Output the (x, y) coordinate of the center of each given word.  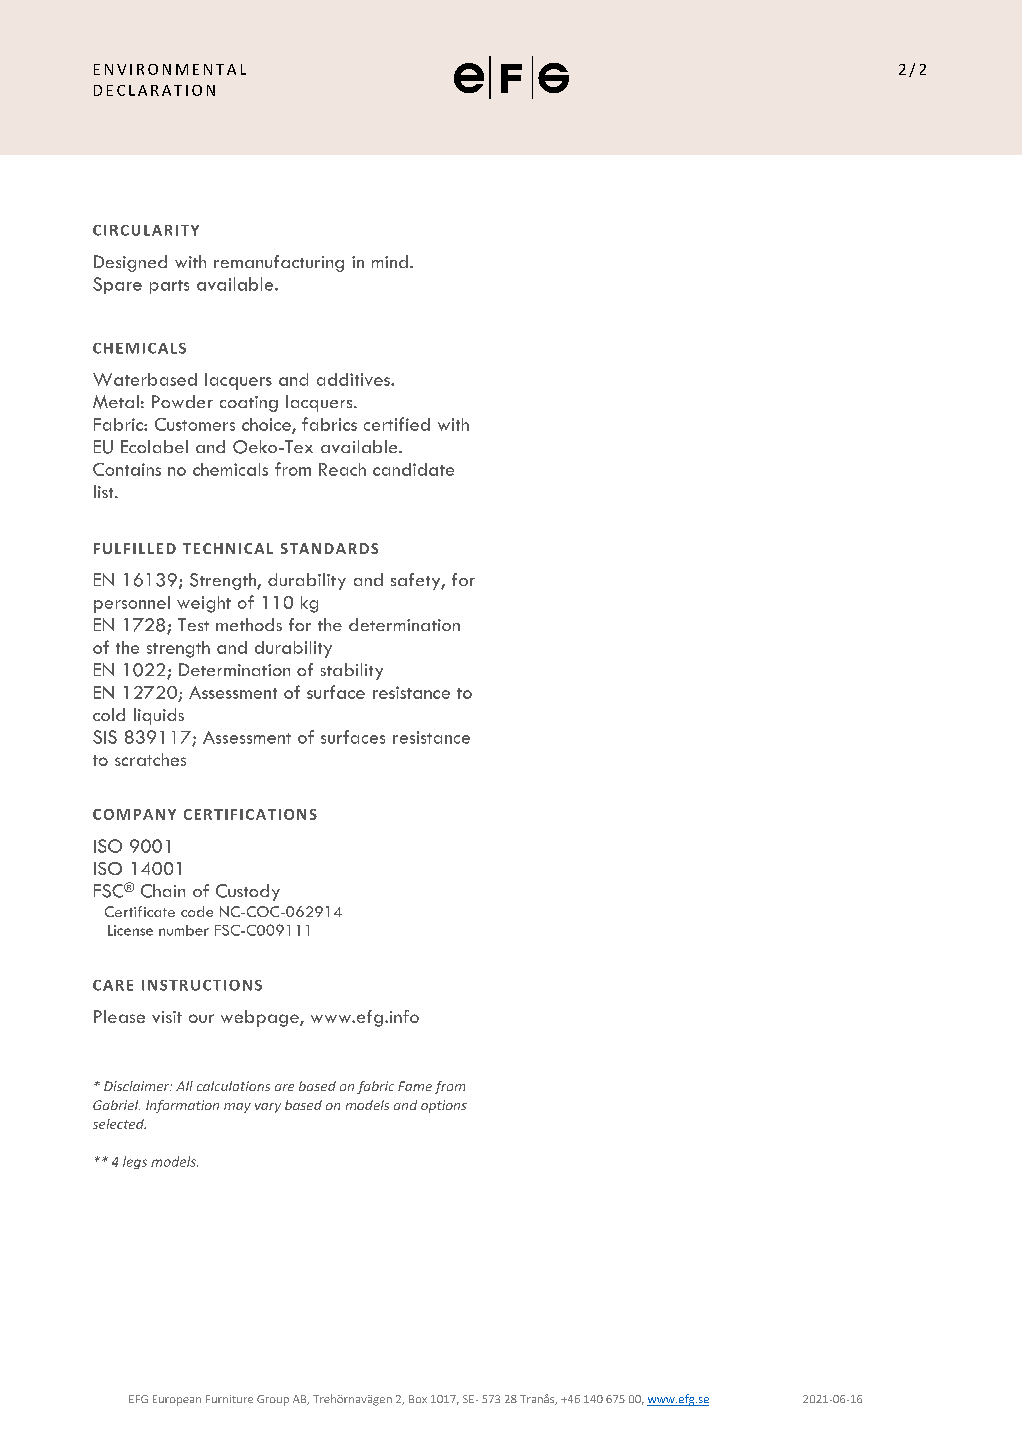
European (177, 1400)
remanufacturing (279, 263)
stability (352, 671)
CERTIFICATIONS (250, 814)
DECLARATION (154, 90)
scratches (150, 759)
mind (390, 261)
